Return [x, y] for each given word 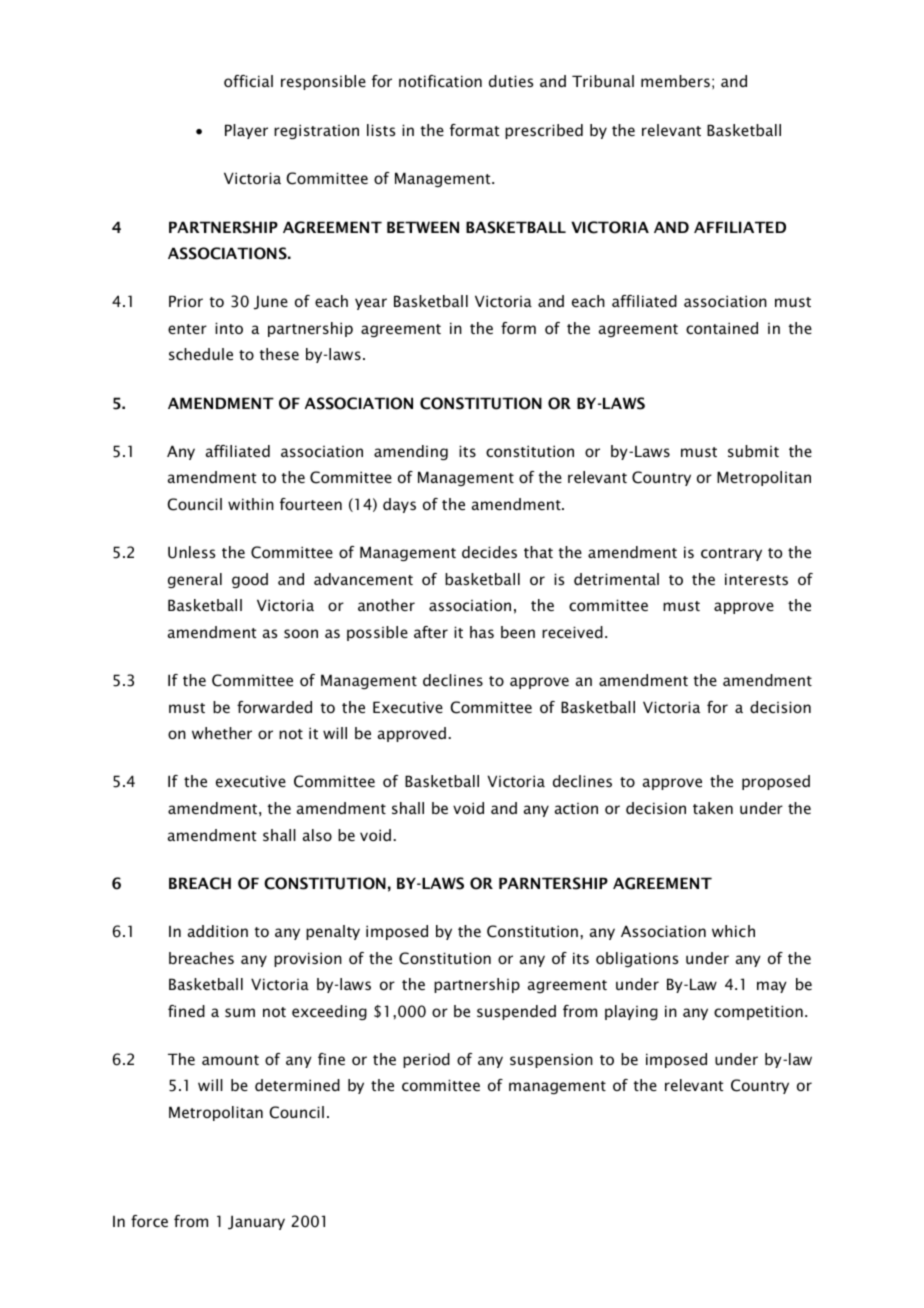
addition [218, 931]
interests [756, 579]
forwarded [274, 707]
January [256, 1222]
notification [440, 81]
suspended [516, 1012]
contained [722, 328]
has [482, 632]
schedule [201, 354]
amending [411, 452]
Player [246, 131]
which [733, 931]
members [675, 81]
